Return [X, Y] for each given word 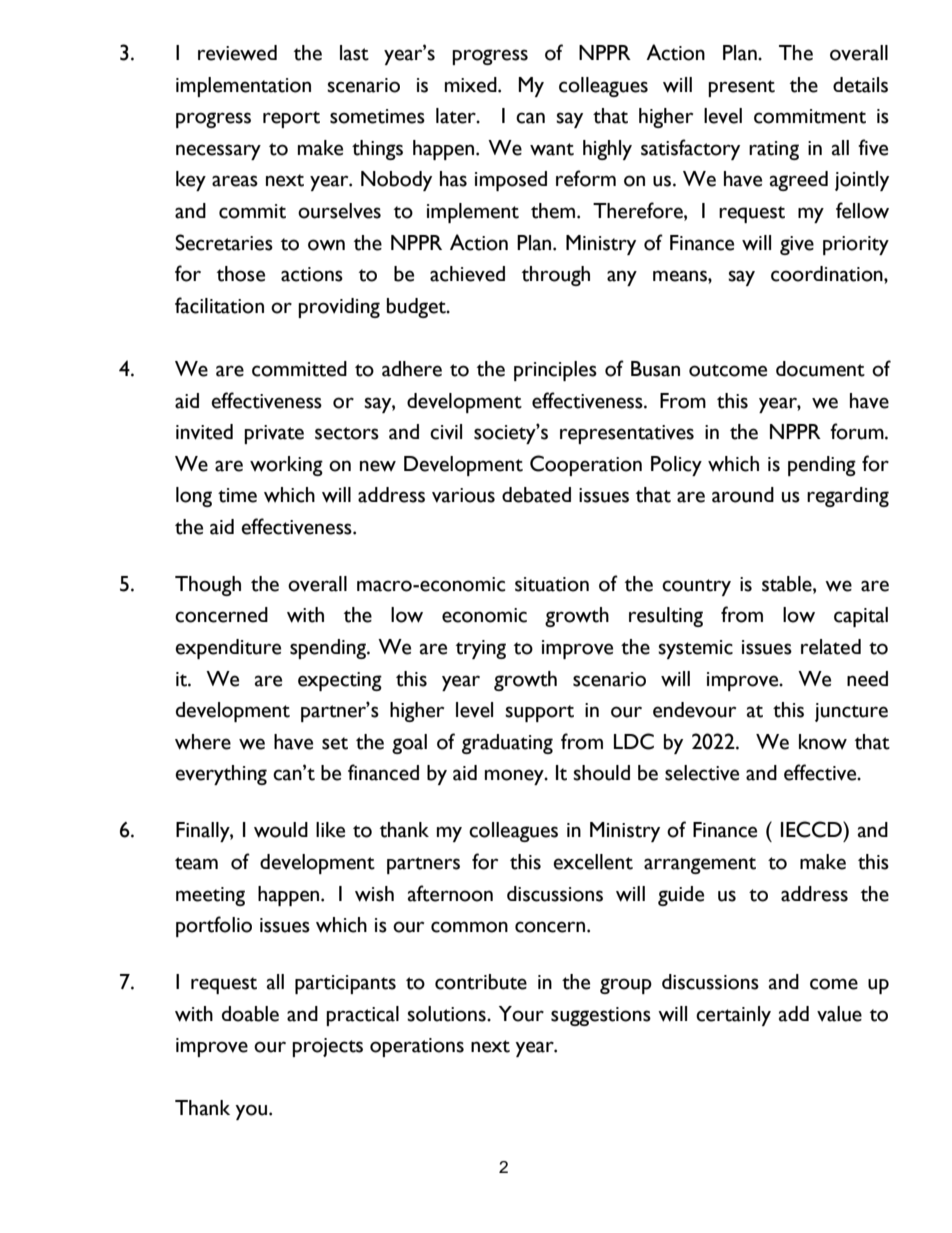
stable [788, 584]
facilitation [219, 305]
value [839, 1014]
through [556, 276]
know [823, 742]
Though [208, 586]
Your [521, 1014]
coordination [828, 274]
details [860, 85]
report [291, 119]
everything [221, 775]
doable [250, 1014]
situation [552, 584]
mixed [472, 85]
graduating [507, 744]
